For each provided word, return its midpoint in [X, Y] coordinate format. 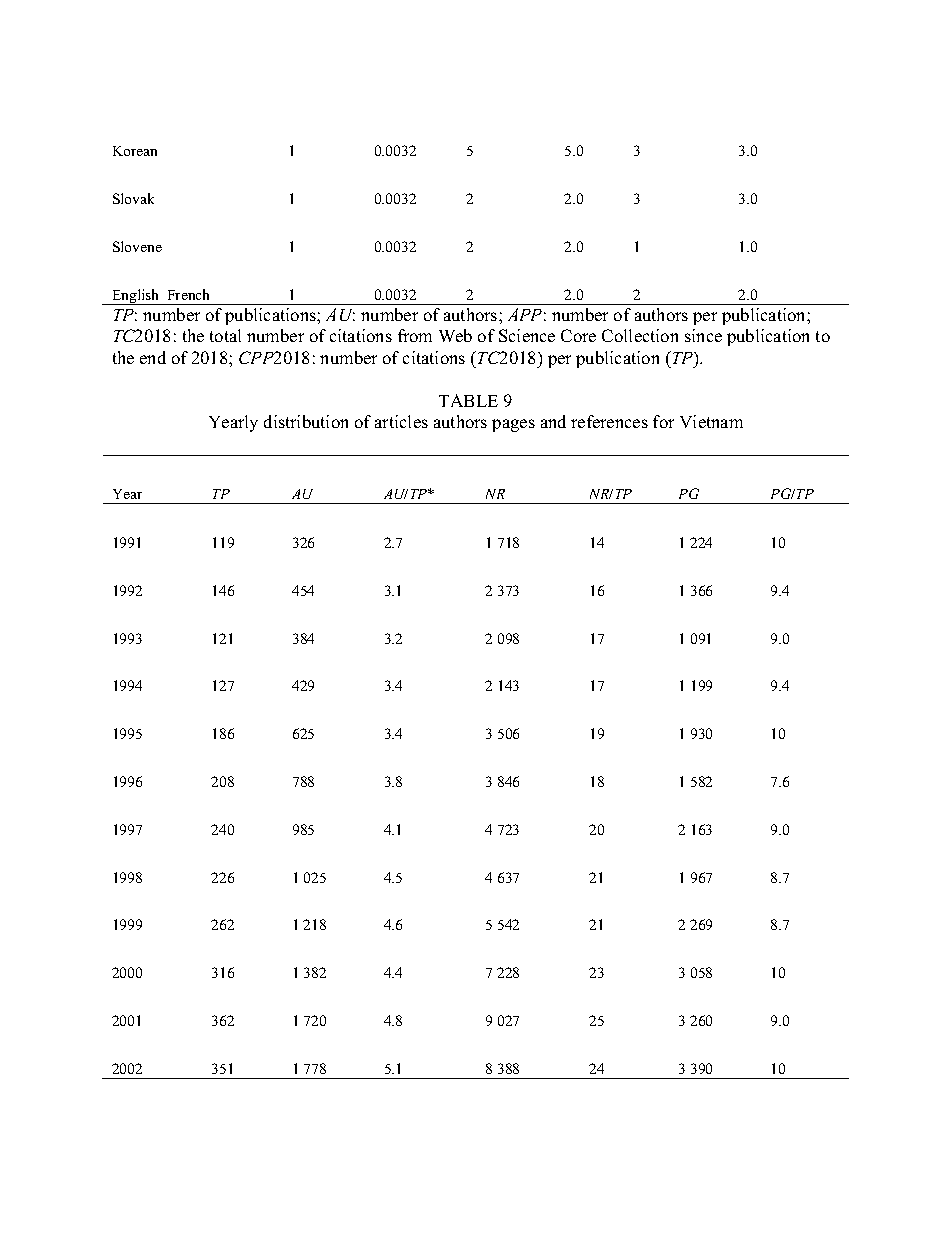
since [703, 335]
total [225, 335]
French [188, 294]
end [153, 357]
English [136, 297]
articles [401, 421]
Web [455, 335]
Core [578, 335]
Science [527, 335]
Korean [135, 151]
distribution [306, 421]
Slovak [133, 198]
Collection [640, 335]
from [415, 335]
